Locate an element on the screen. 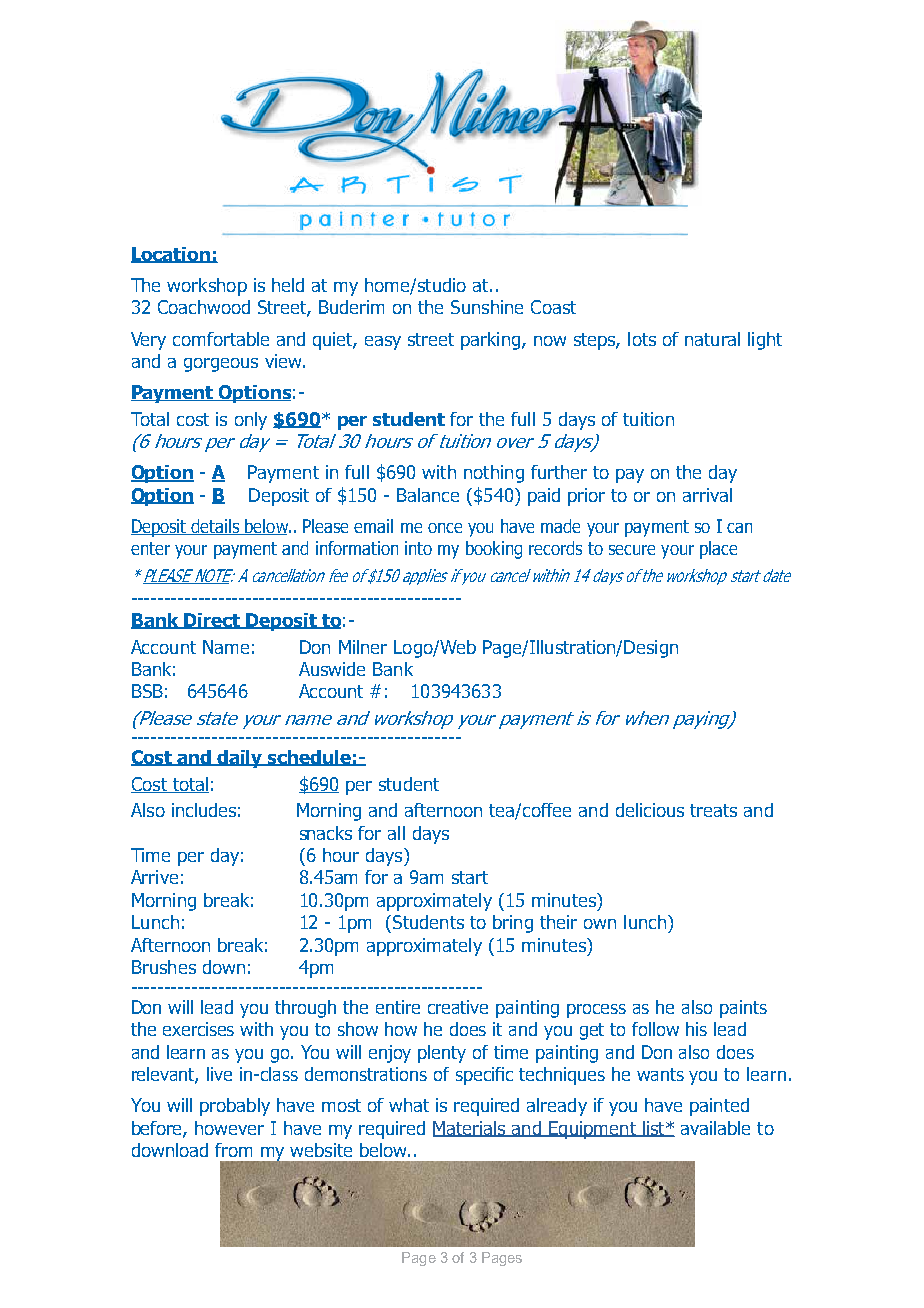 The width and height of the screenshot is (924, 1308). Sunshine is located at coordinates (487, 307).
